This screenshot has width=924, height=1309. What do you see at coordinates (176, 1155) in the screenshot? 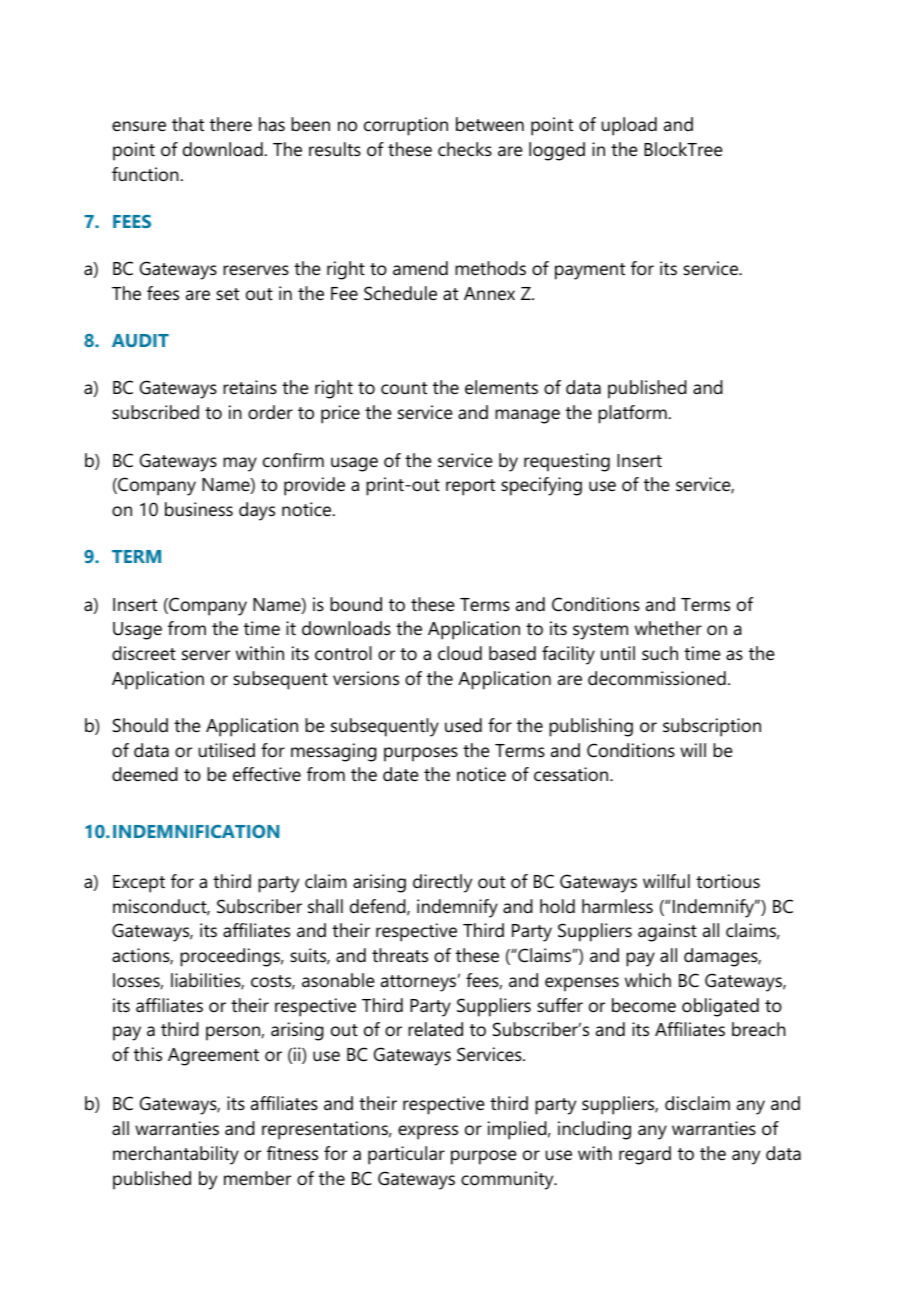
I see `merchantability` at bounding box center [176, 1155].
